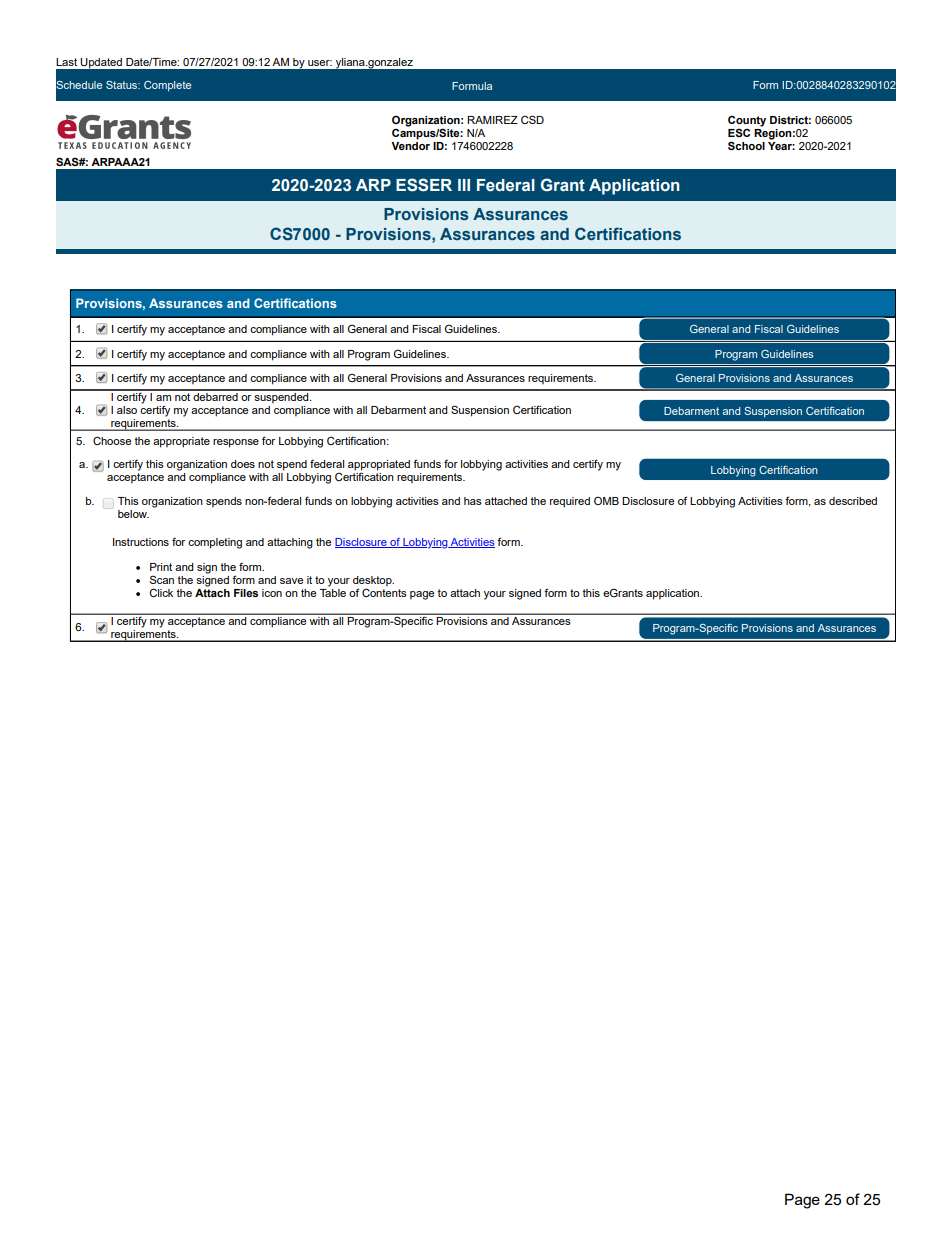 The width and height of the document is (952, 1233). Describe the element at coordinates (853, 501) in the document. I see `described` at that location.
